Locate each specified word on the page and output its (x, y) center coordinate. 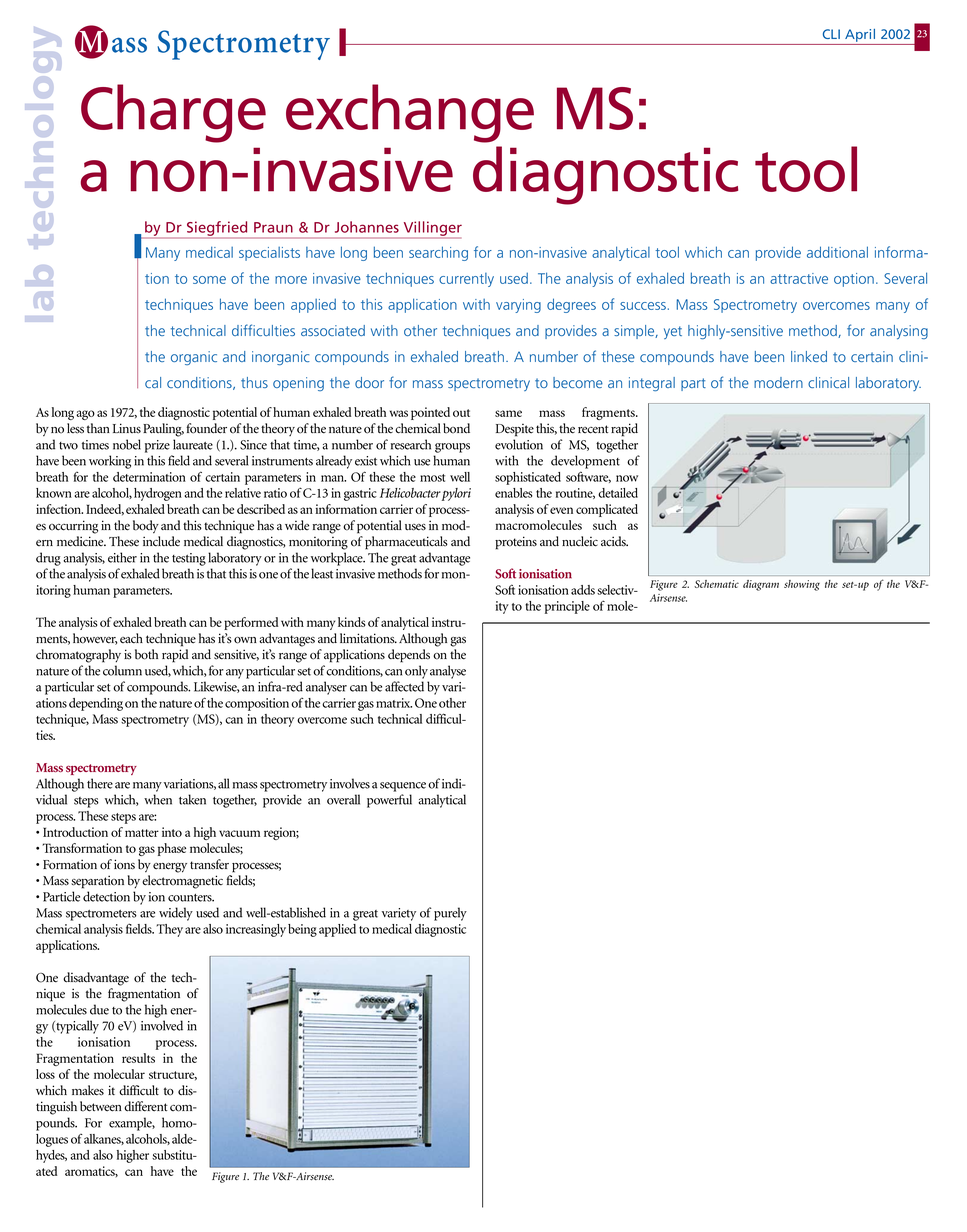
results (138, 1058)
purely (450, 914)
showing (802, 585)
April (860, 37)
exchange (410, 113)
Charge (173, 113)
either (122, 557)
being (302, 930)
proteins (516, 543)
